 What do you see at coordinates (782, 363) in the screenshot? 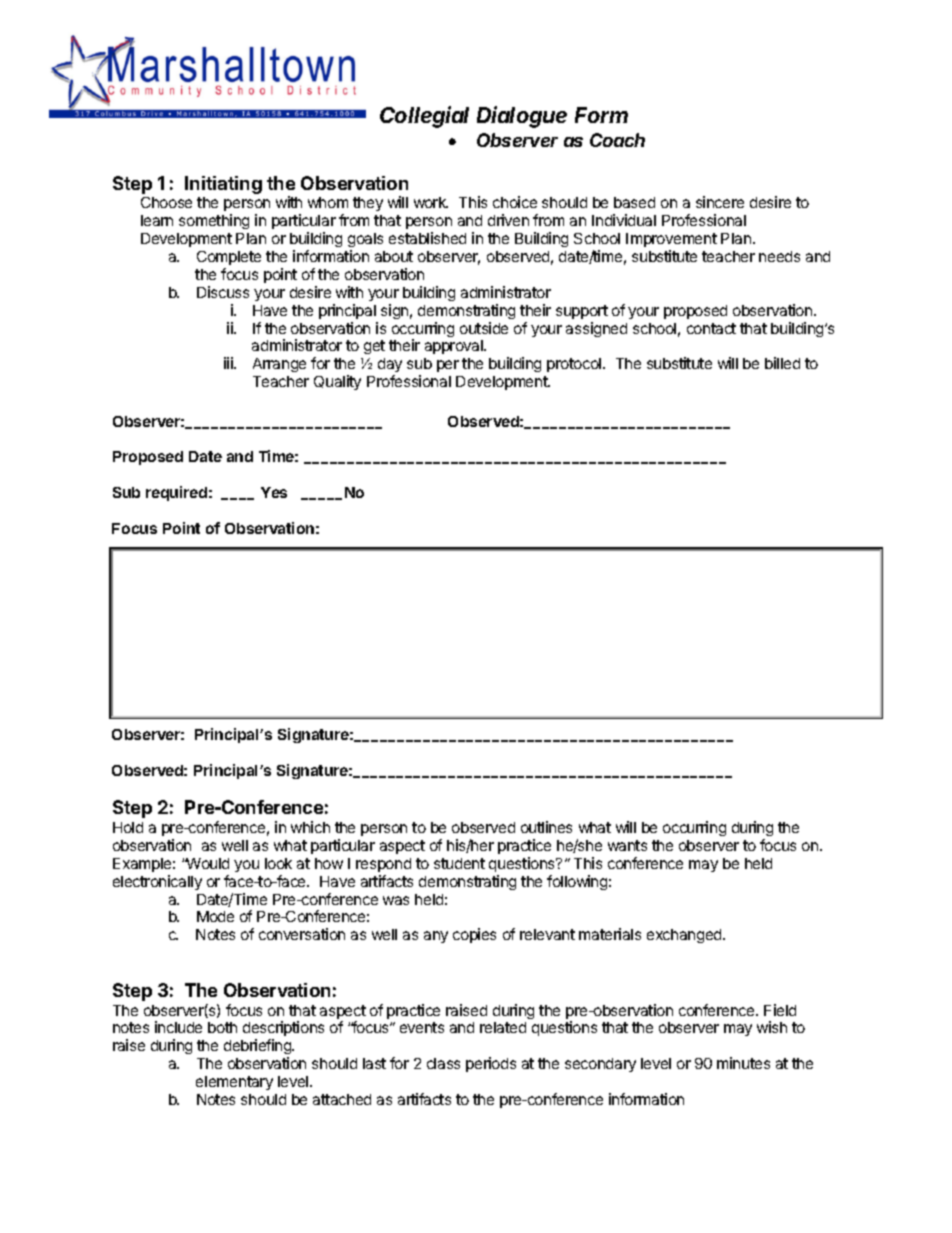
I see `billed` at bounding box center [782, 363].
